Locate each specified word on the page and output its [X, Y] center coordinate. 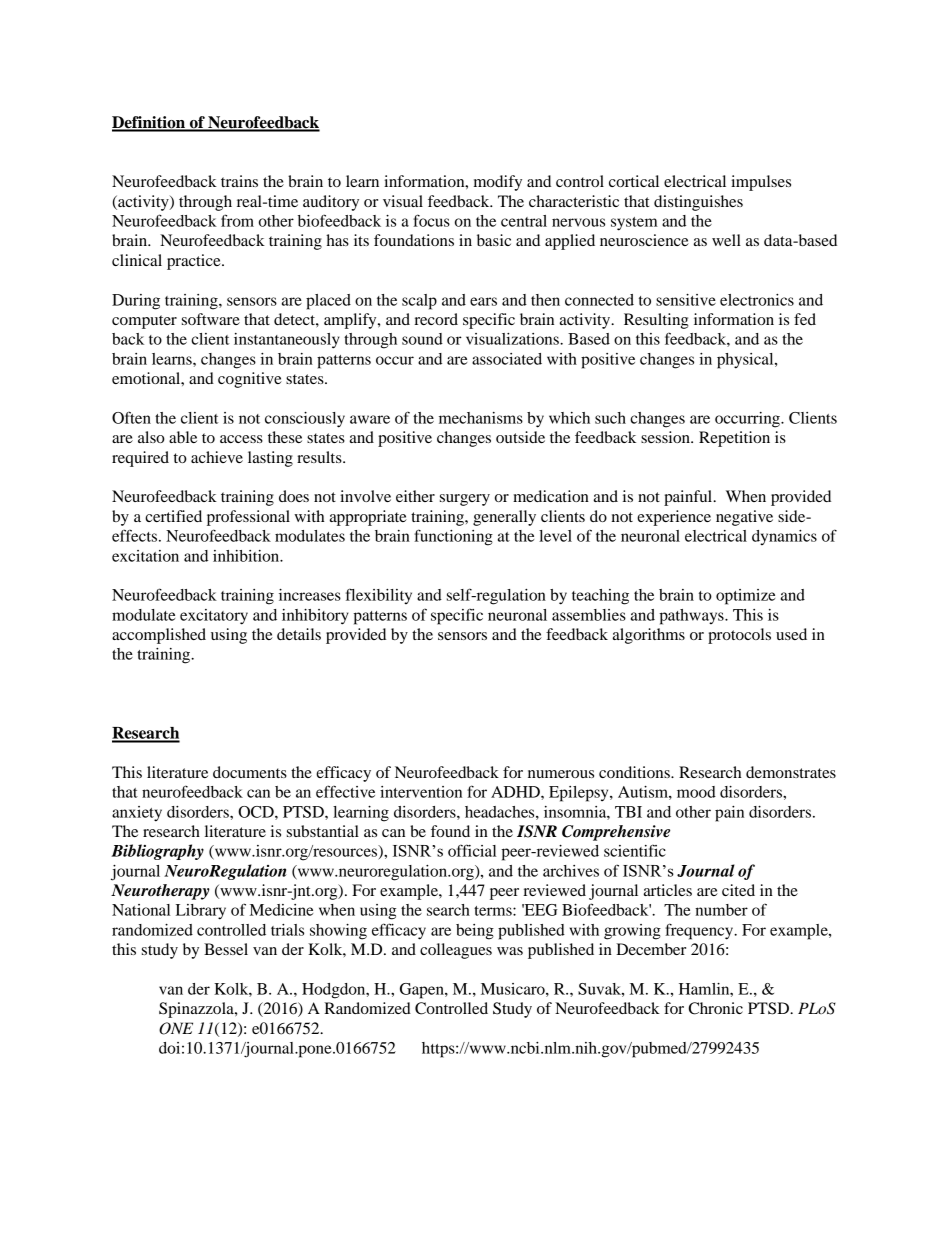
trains [239, 181]
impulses [761, 183]
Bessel [226, 949]
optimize [745, 597]
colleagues [456, 951]
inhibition [247, 556]
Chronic [715, 1008]
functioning [453, 537]
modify [498, 183]
